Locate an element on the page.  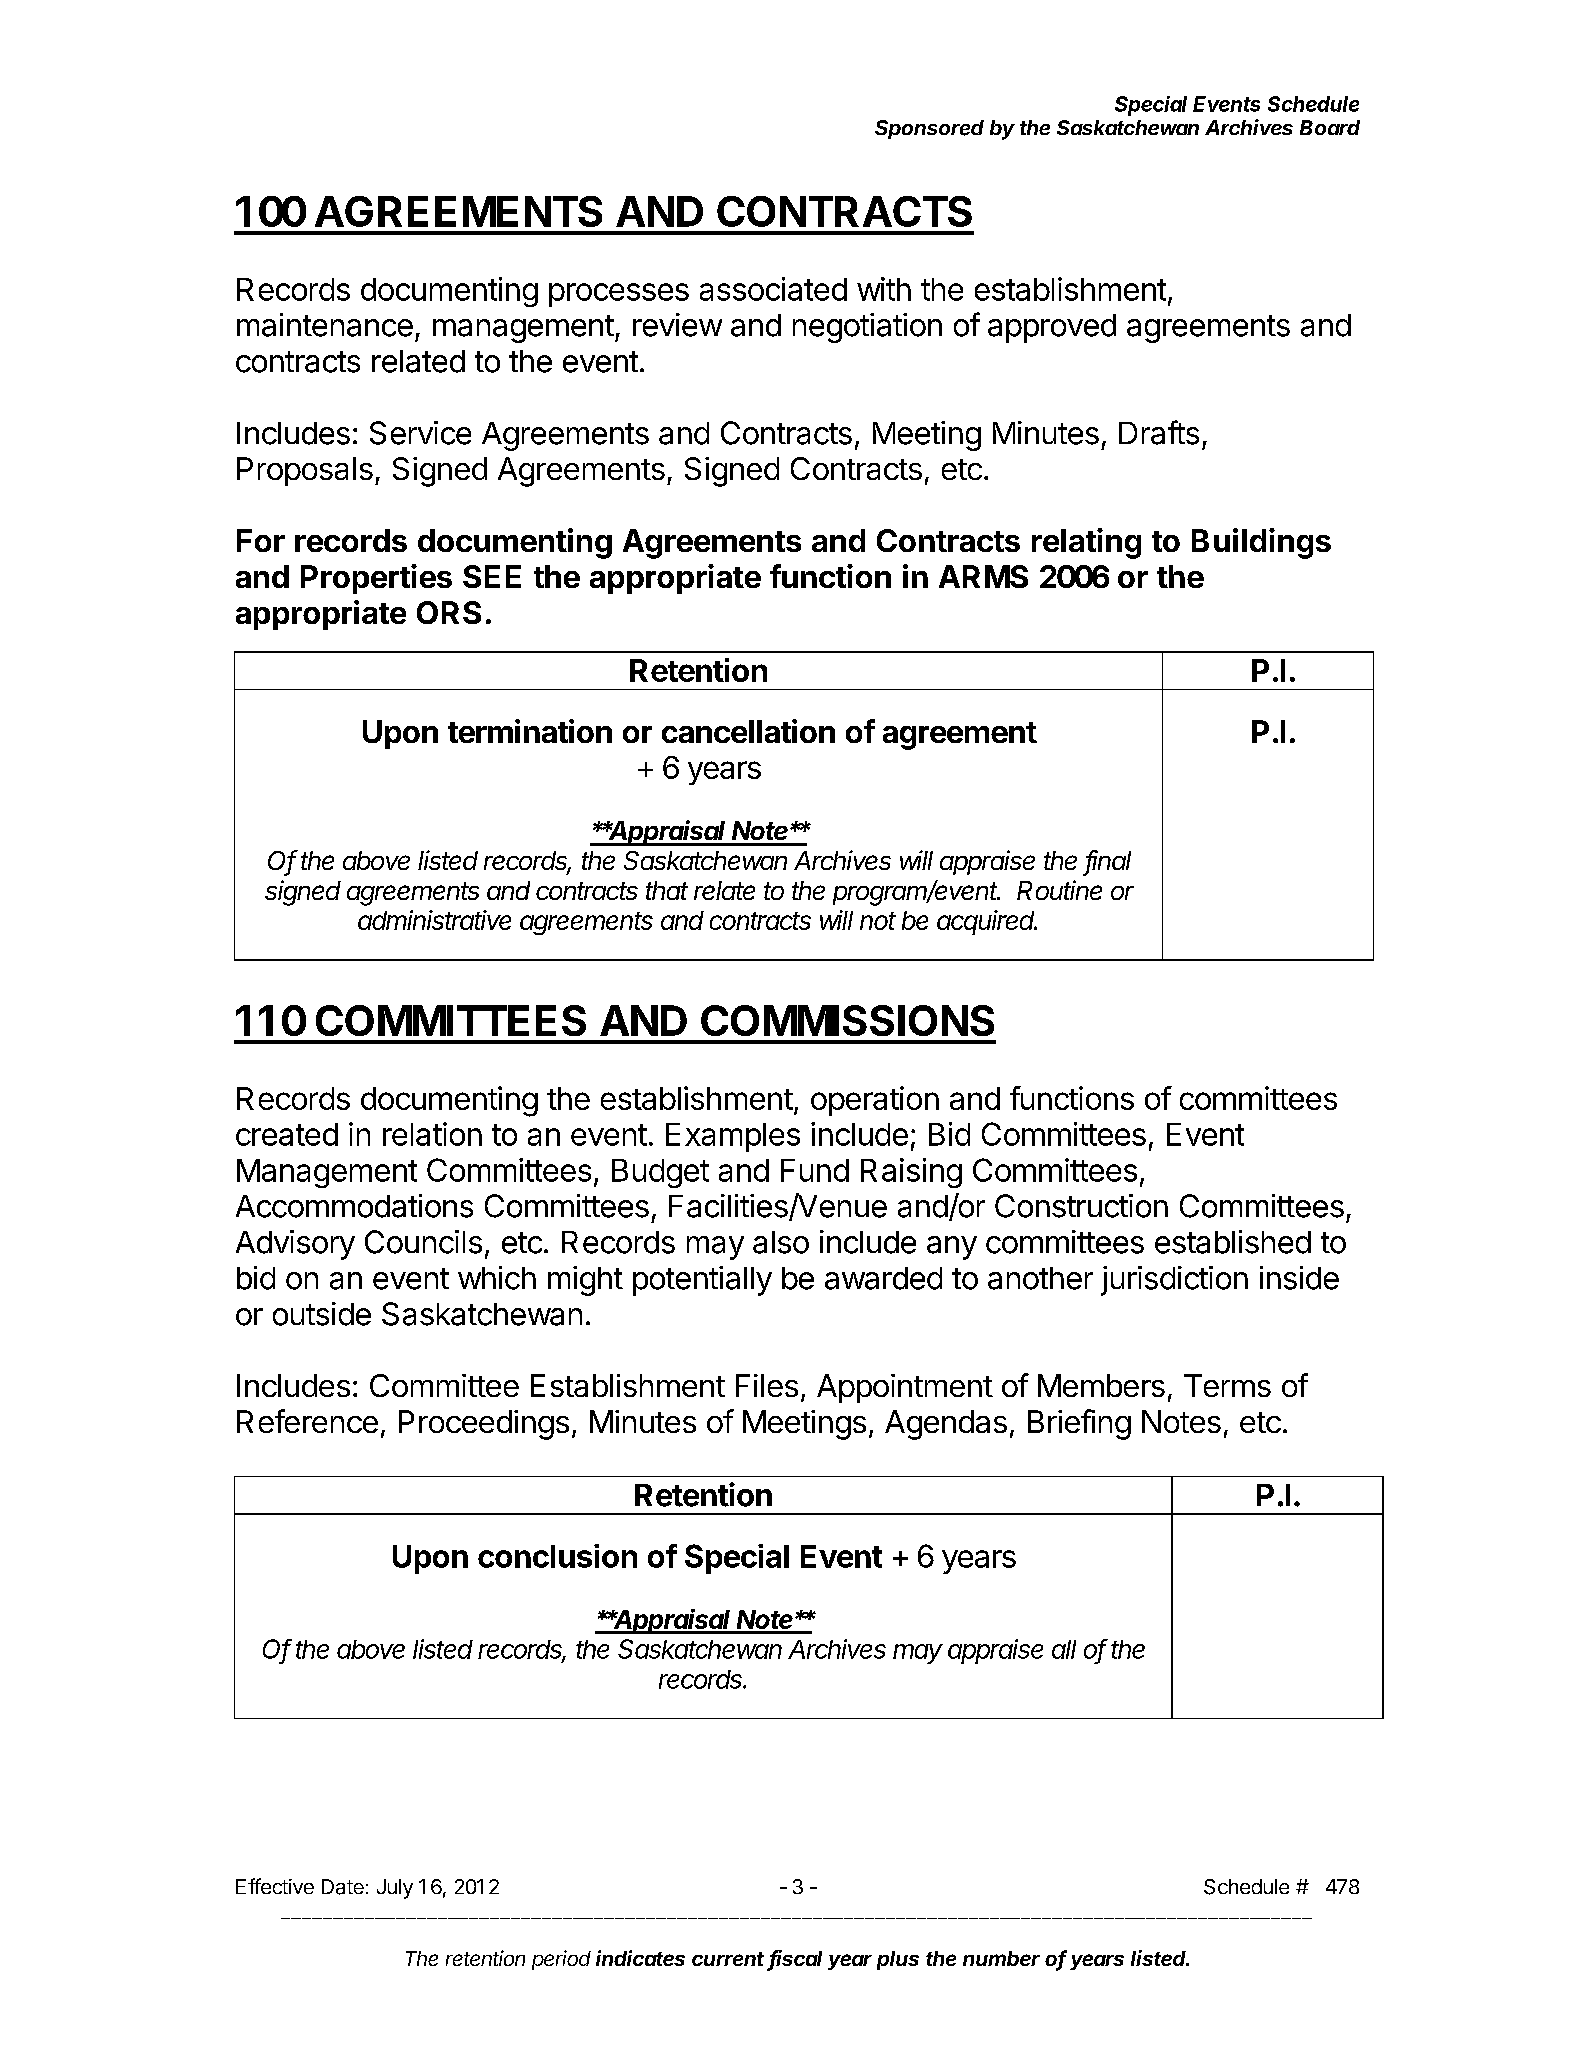
Reference is located at coordinates (307, 1421).
